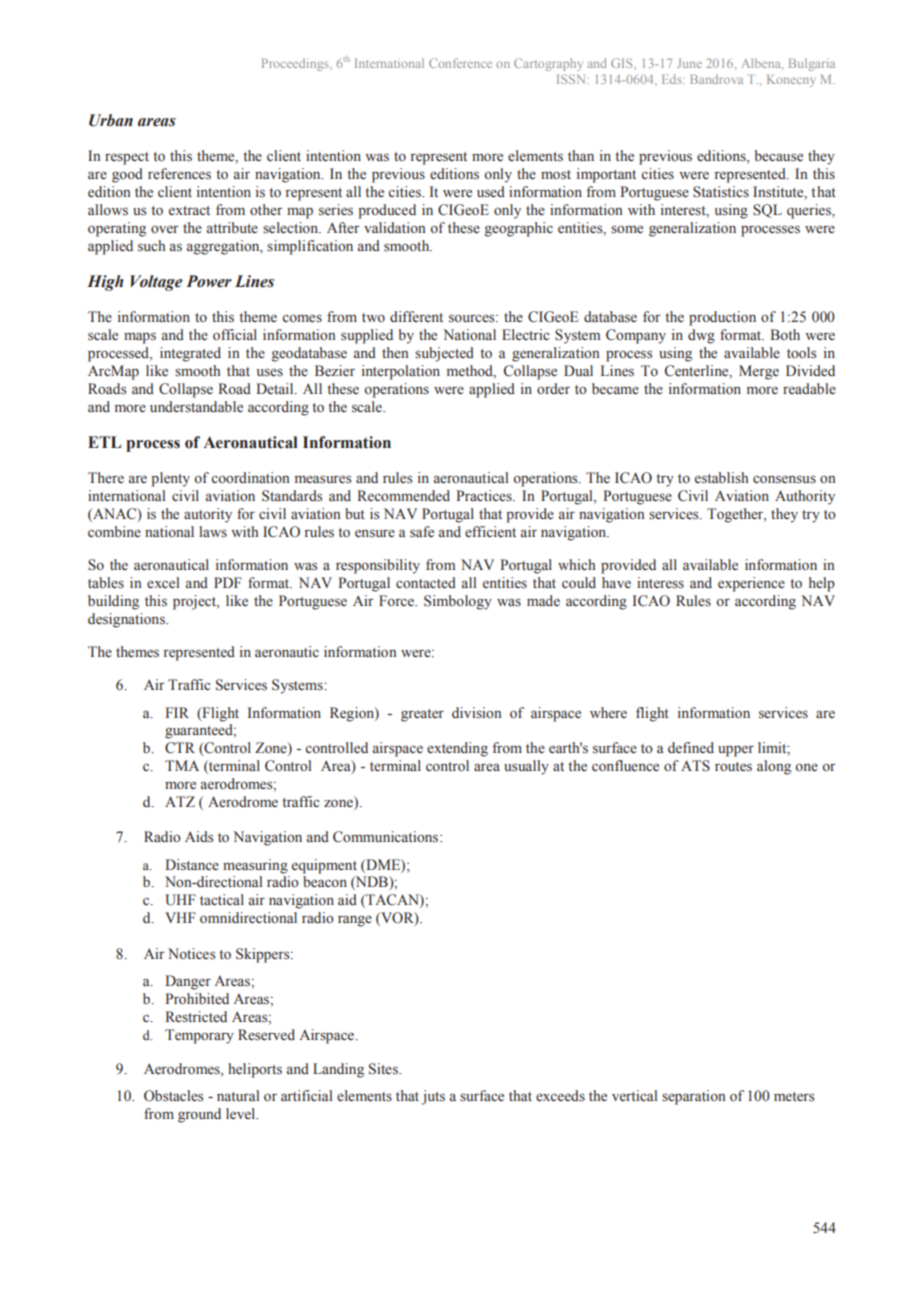 The height and width of the screenshot is (1308, 924). I want to click on juts, so click(433, 1097).
